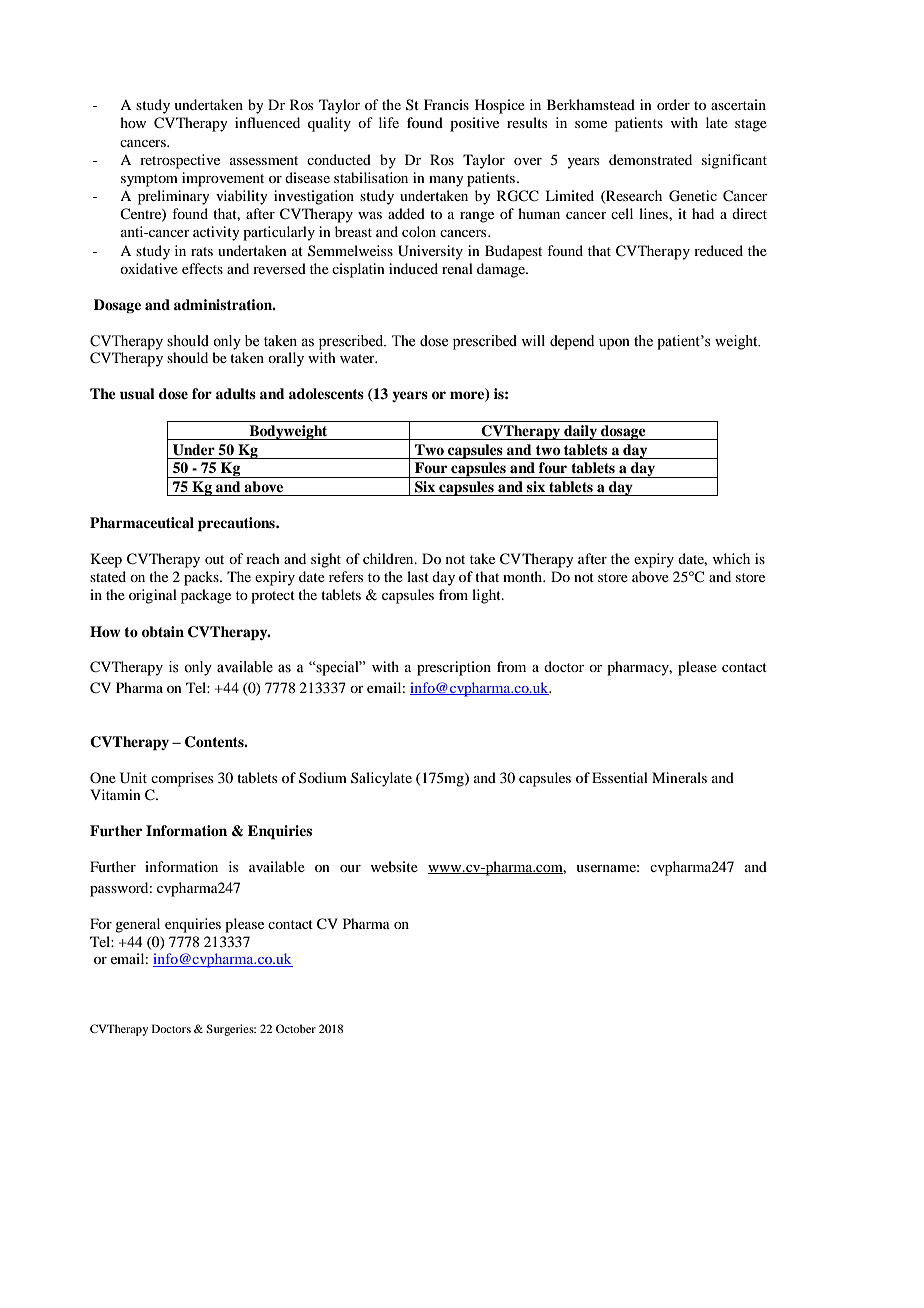 The image size is (924, 1308). I want to click on which, so click(731, 558).
